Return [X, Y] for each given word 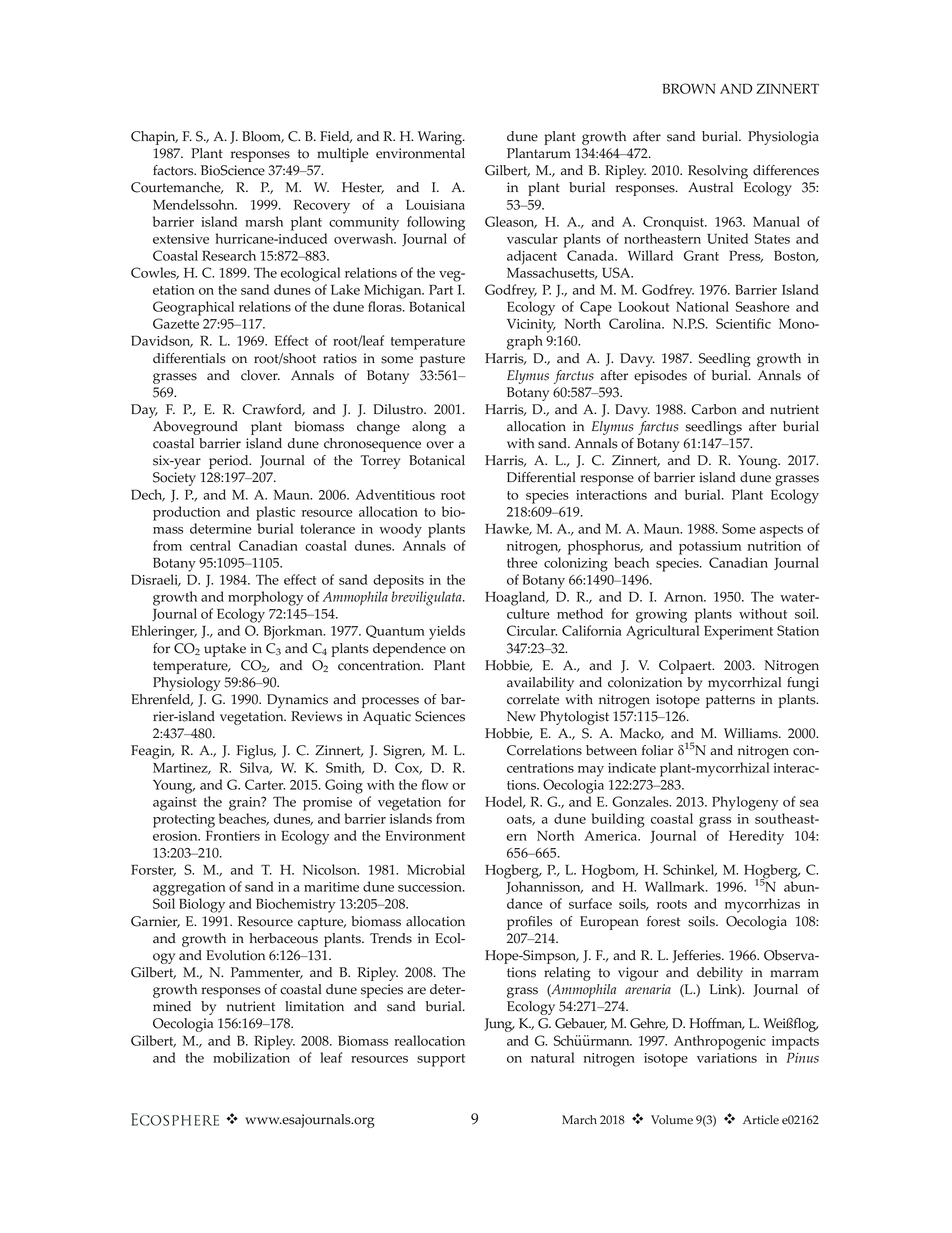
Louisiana [435, 205]
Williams [752, 733]
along [429, 428]
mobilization [251, 1057]
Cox [408, 768]
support [441, 1060]
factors [174, 170]
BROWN [689, 88]
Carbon [714, 409]
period [230, 462]
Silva [256, 768]
